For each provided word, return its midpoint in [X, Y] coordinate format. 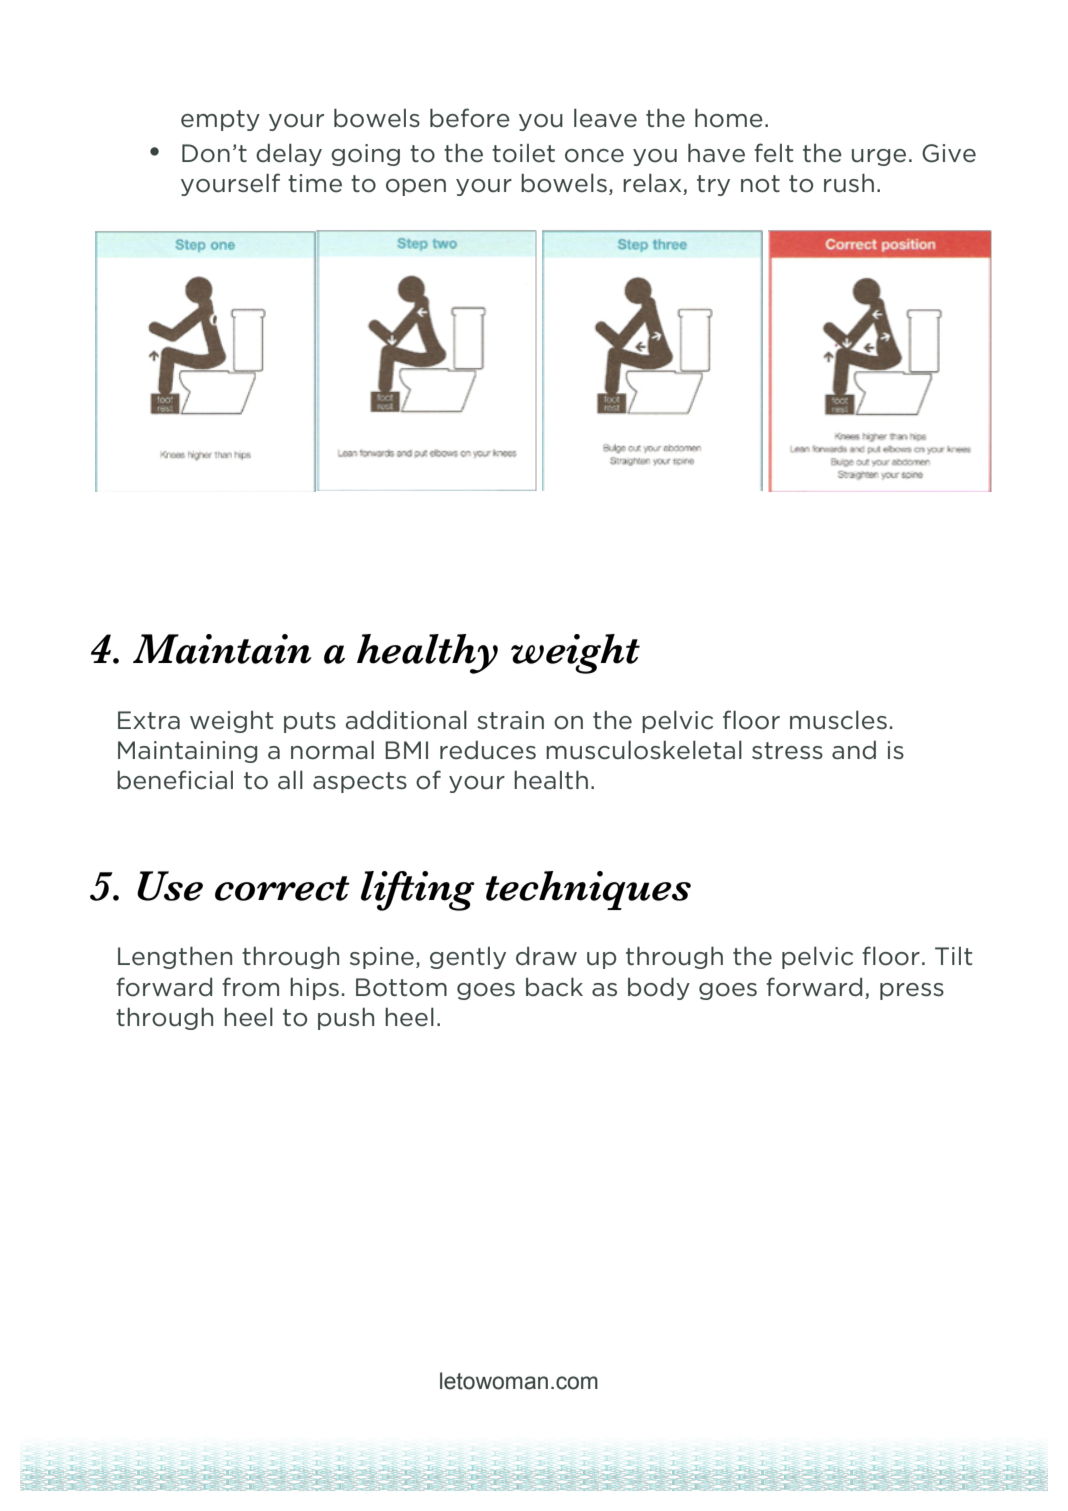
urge [879, 157]
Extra [149, 720]
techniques [588, 890]
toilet [523, 153]
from [250, 987]
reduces [488, 750]
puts [310, 722]
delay [289, 154]
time [315, 183]
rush [849, 183]
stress [787, 751]
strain [510, 720]
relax [653, 184]
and [854, 750]
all [290, 779]
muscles [838, 720]
